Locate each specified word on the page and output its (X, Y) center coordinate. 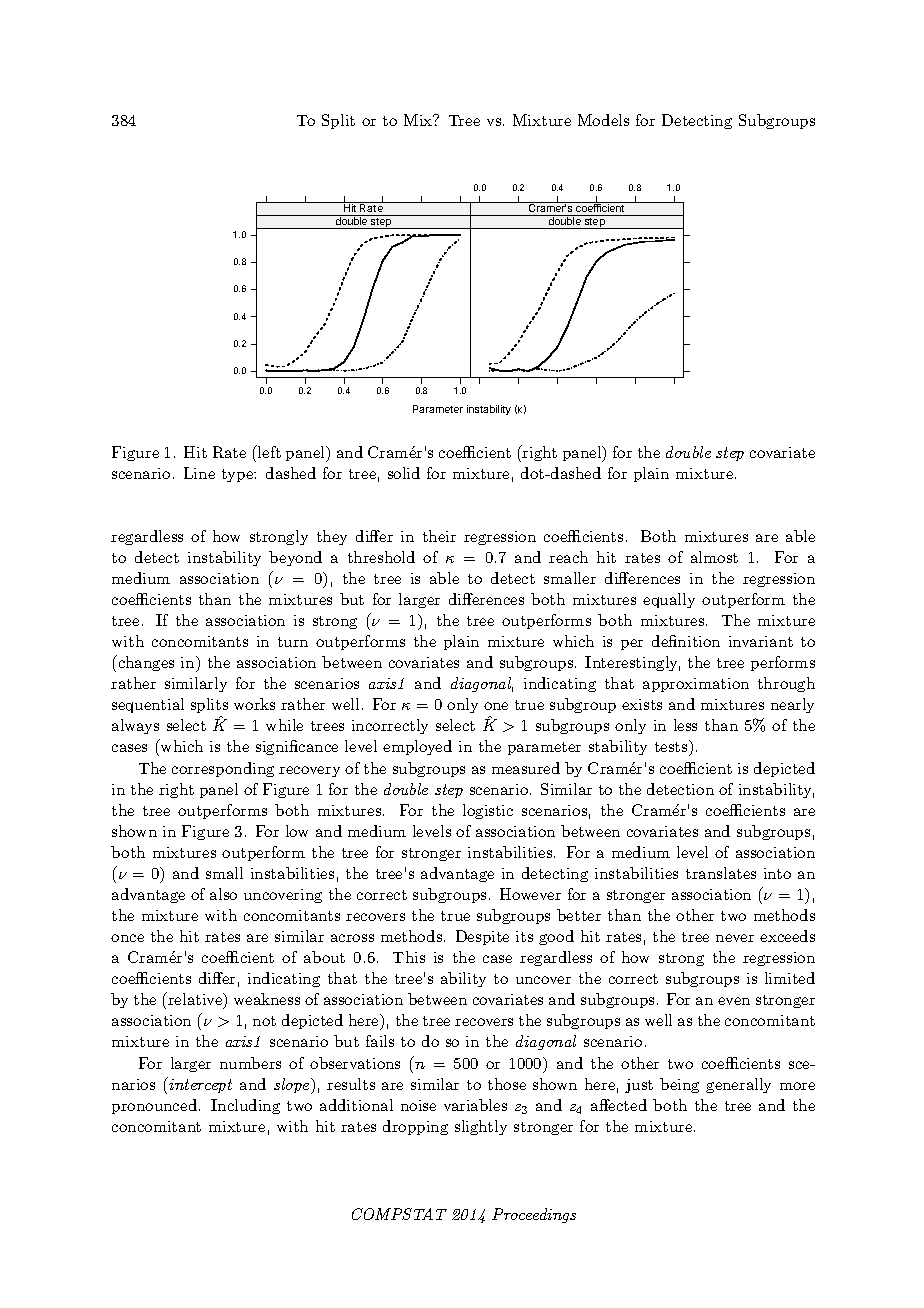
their (439, 536)
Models (603, 120)
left (268, 451)
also (223, 894)
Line (199, 473)
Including (245, 1106)
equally (669, 600)
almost (714, 557)
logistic (488, 811)
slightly (481, 1127)
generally (738, 1085)
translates (721, 873)
